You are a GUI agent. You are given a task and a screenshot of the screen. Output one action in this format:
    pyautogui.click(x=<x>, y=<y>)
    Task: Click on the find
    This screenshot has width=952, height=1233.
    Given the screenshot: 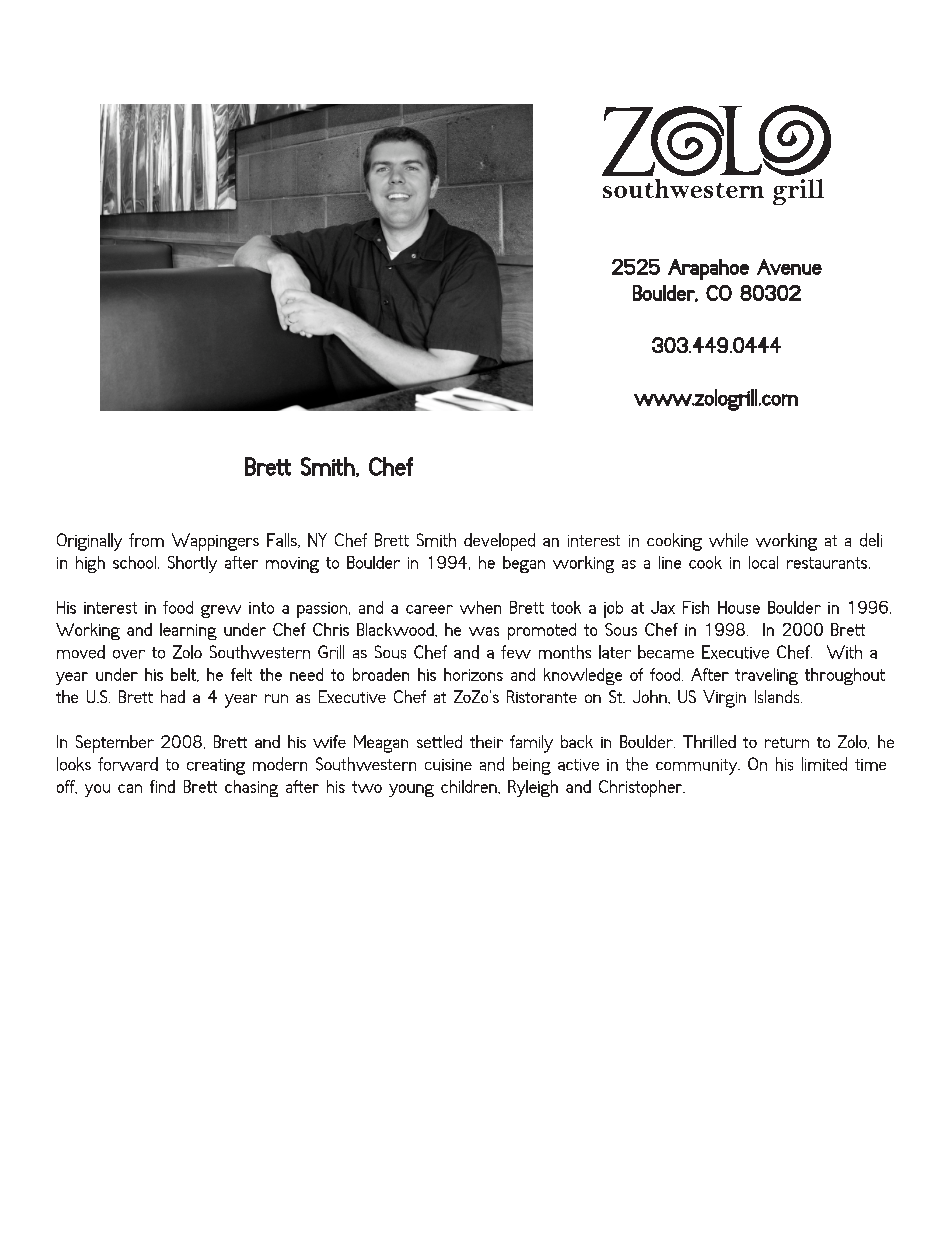 What is the action you would take?
    pyautogui.click(x=162, y=786)
